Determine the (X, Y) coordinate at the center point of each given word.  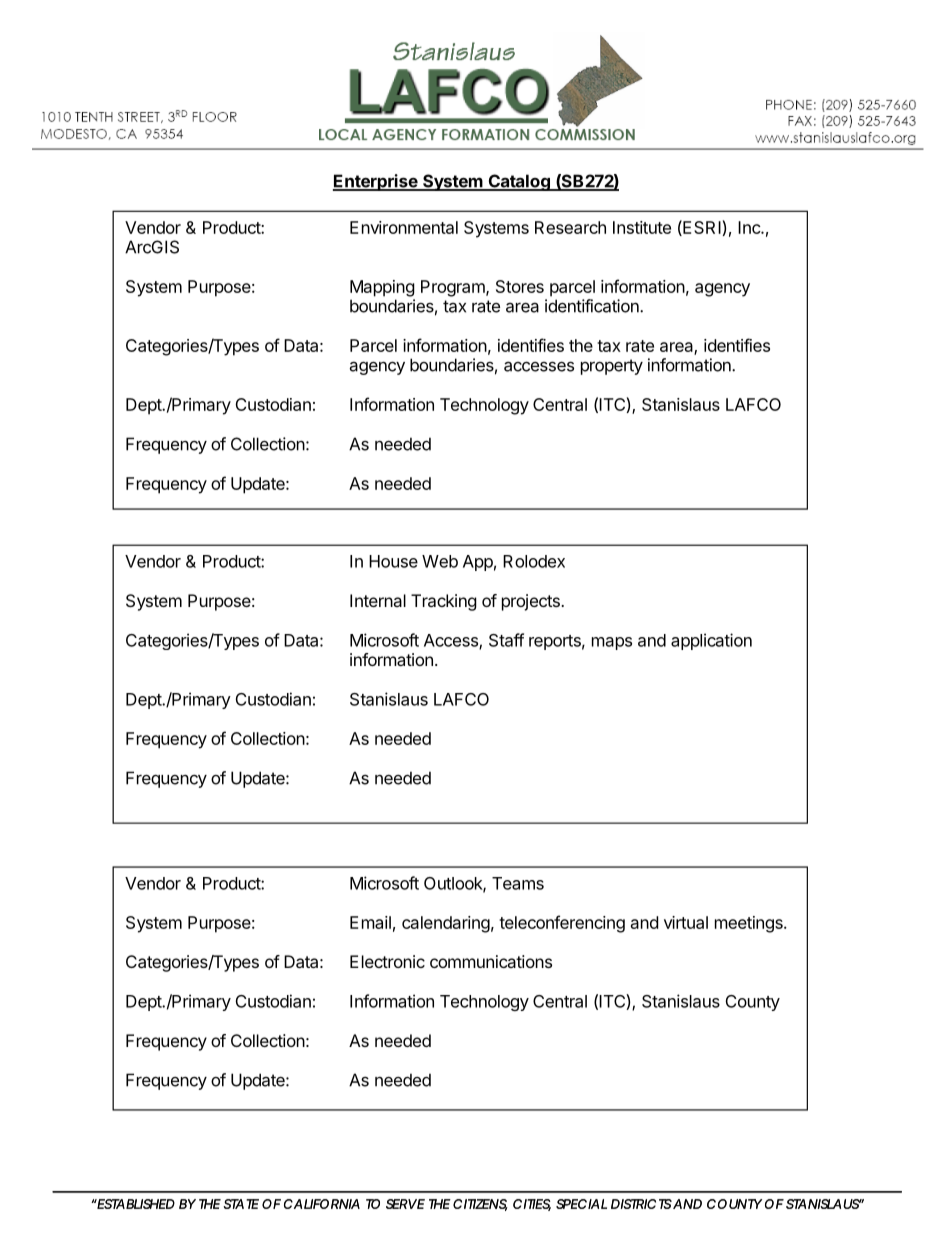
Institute (642, 227)
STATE (241, 1204)
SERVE (405, 1204)
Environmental (404, 227)
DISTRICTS (641, 1204)
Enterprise (376, 182)
